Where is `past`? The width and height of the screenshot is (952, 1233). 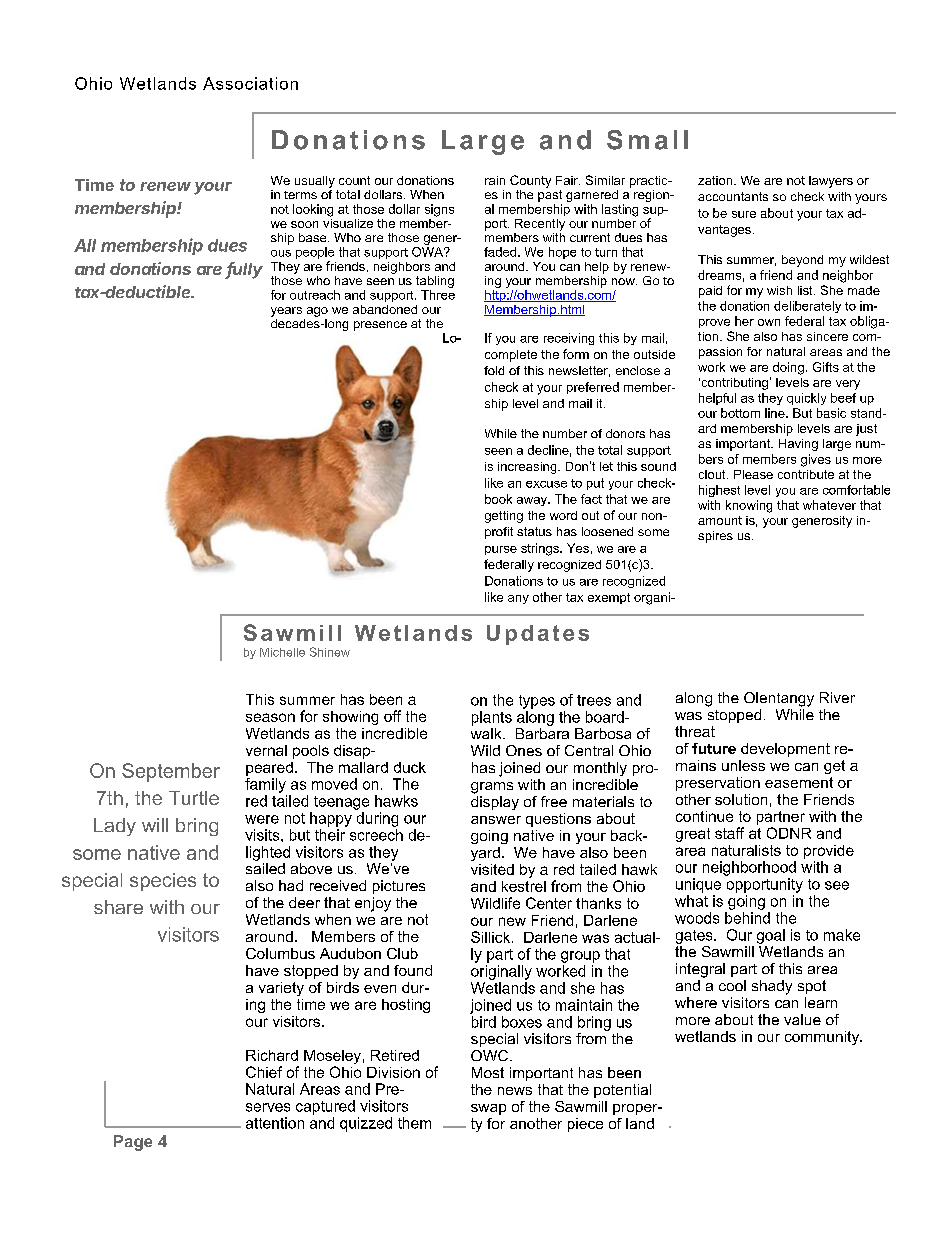 past is located at coordinates (550, 194).
